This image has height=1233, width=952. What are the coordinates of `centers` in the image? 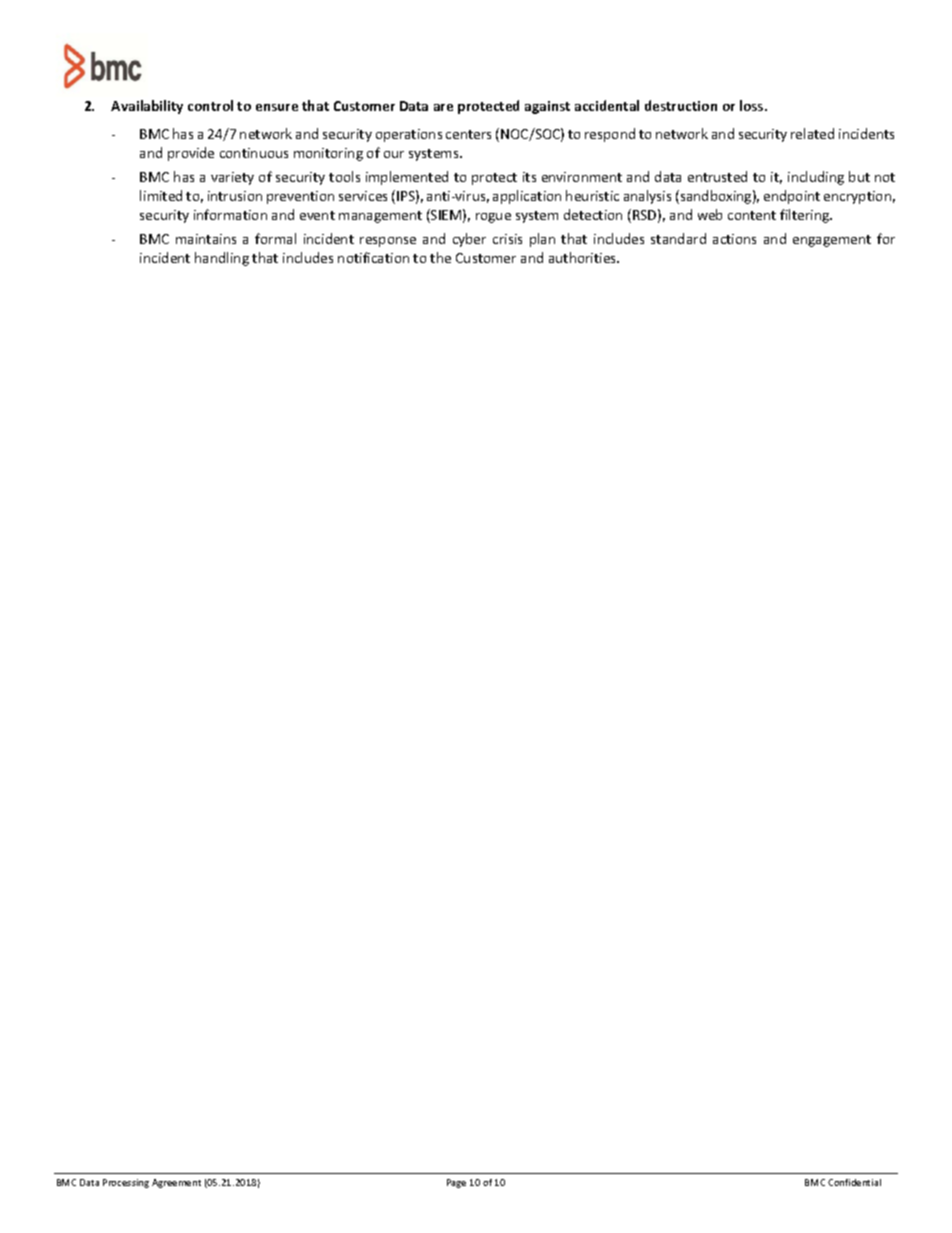 It's located at (468, 134).
